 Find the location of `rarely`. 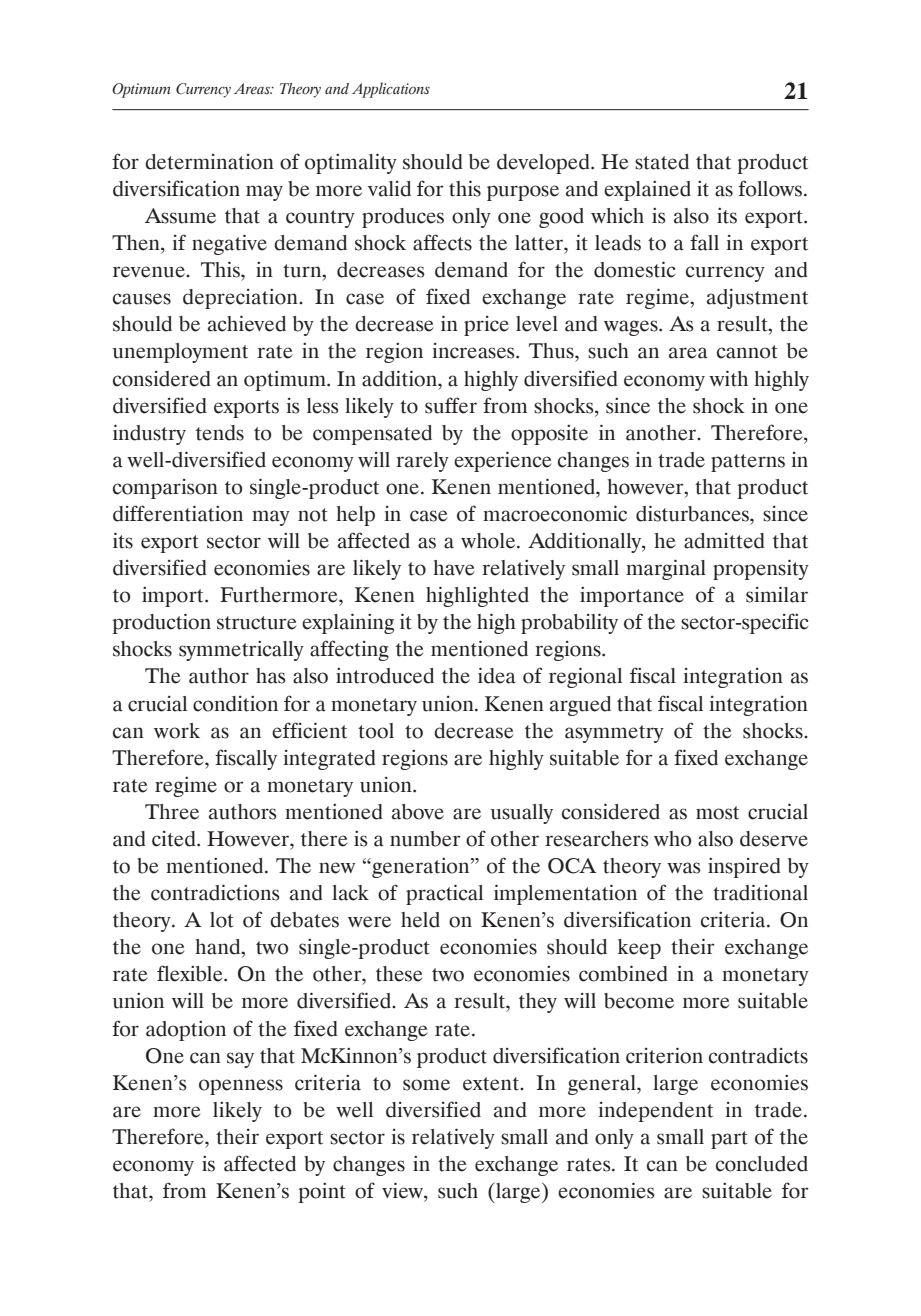

rarely is located at coordinates (422, 462).
